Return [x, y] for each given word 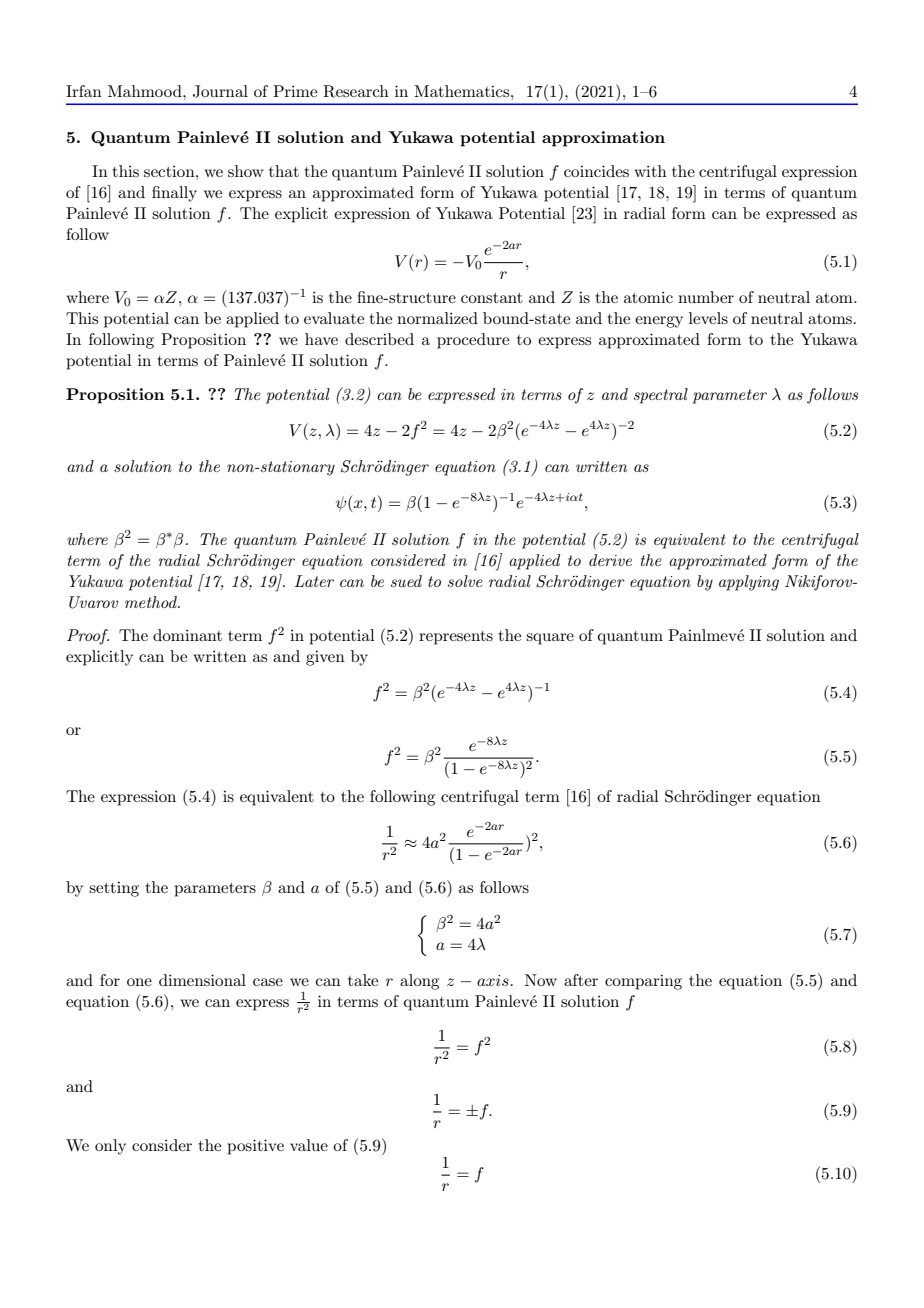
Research [356, 91]
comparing [643, 982]
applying [749, 583]
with [650, 171]
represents [456, 638]
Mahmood [146, 91]
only [110, 1147]
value [309, 1145]
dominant [187, 635]
